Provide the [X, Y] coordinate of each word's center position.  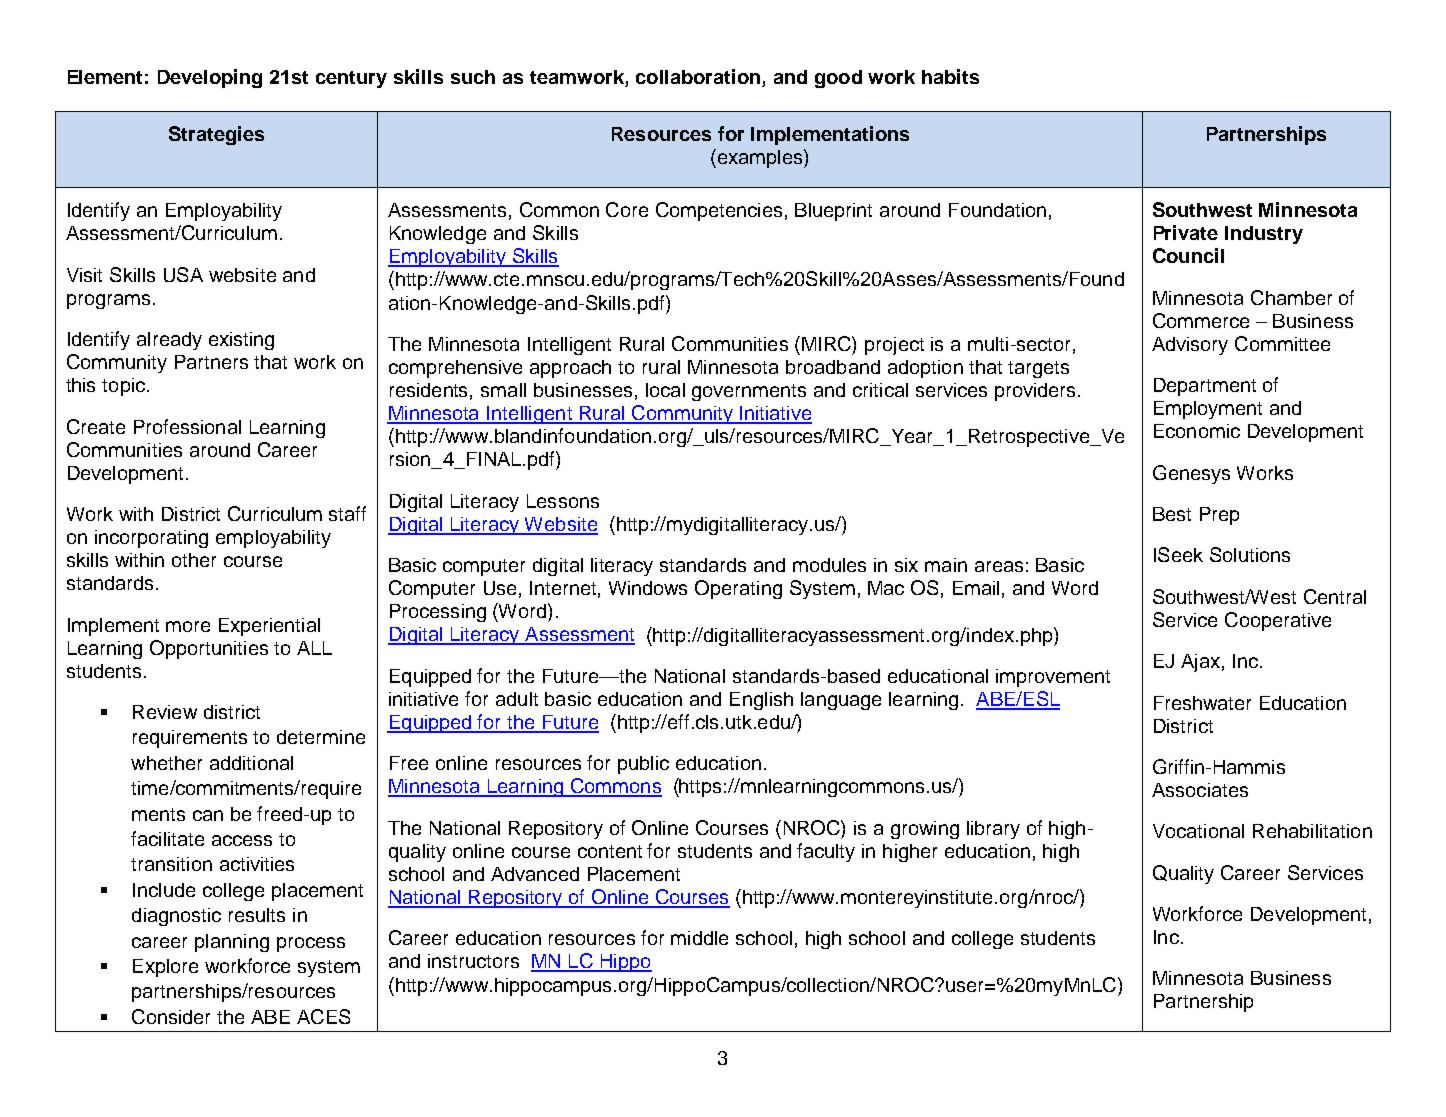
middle [699, 938]
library [993, 830]
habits [950, 76]
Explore [165, 968]
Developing [210, 78]
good [838, 79]
